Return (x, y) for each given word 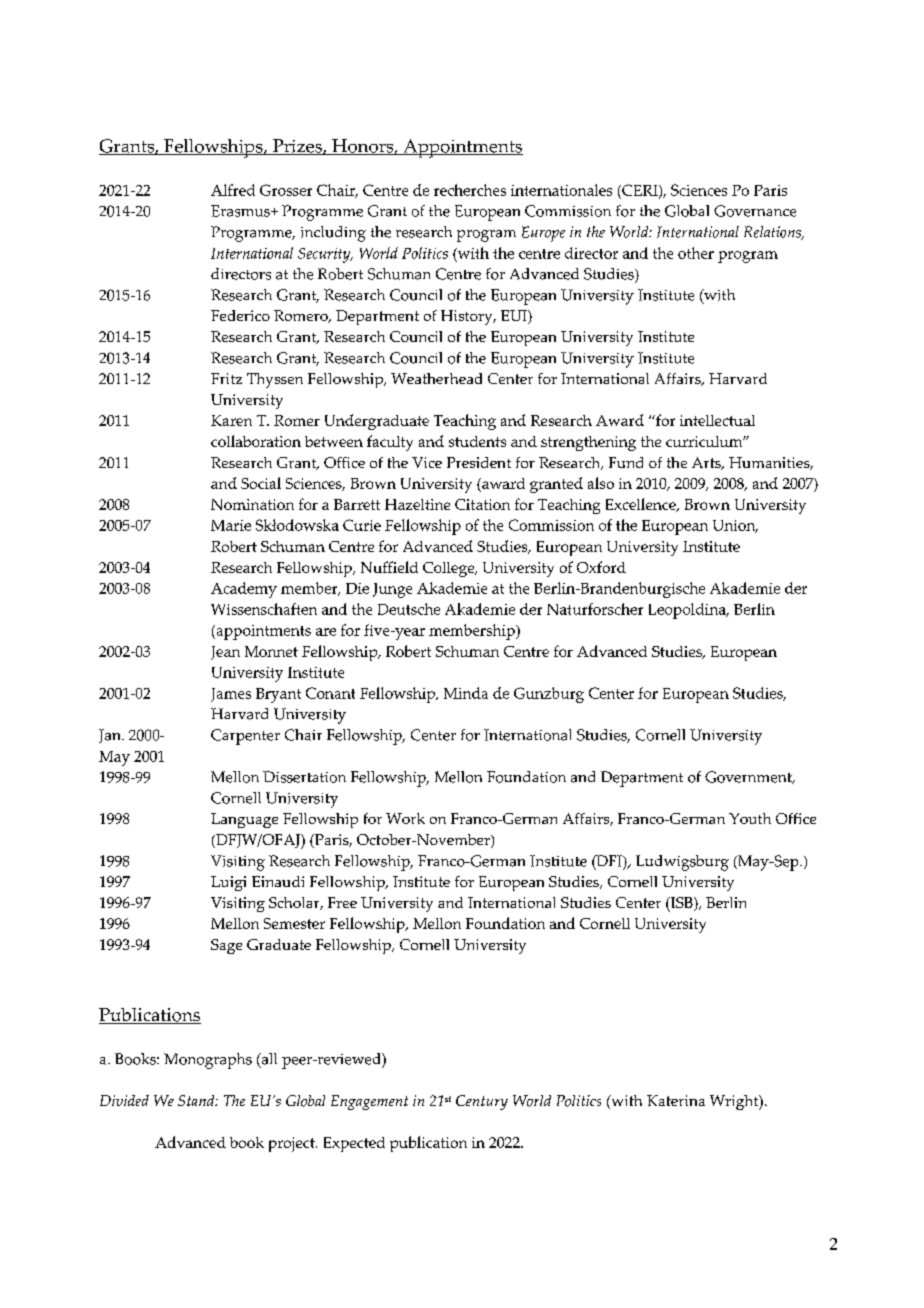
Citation (482, 504)
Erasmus (241, 211)
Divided (124, 1100)
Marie (231, 525)
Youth (750, 818)
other (696, 253)
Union (735, 526)
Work (405, 818)
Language (244, 820)
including (333, 234)
